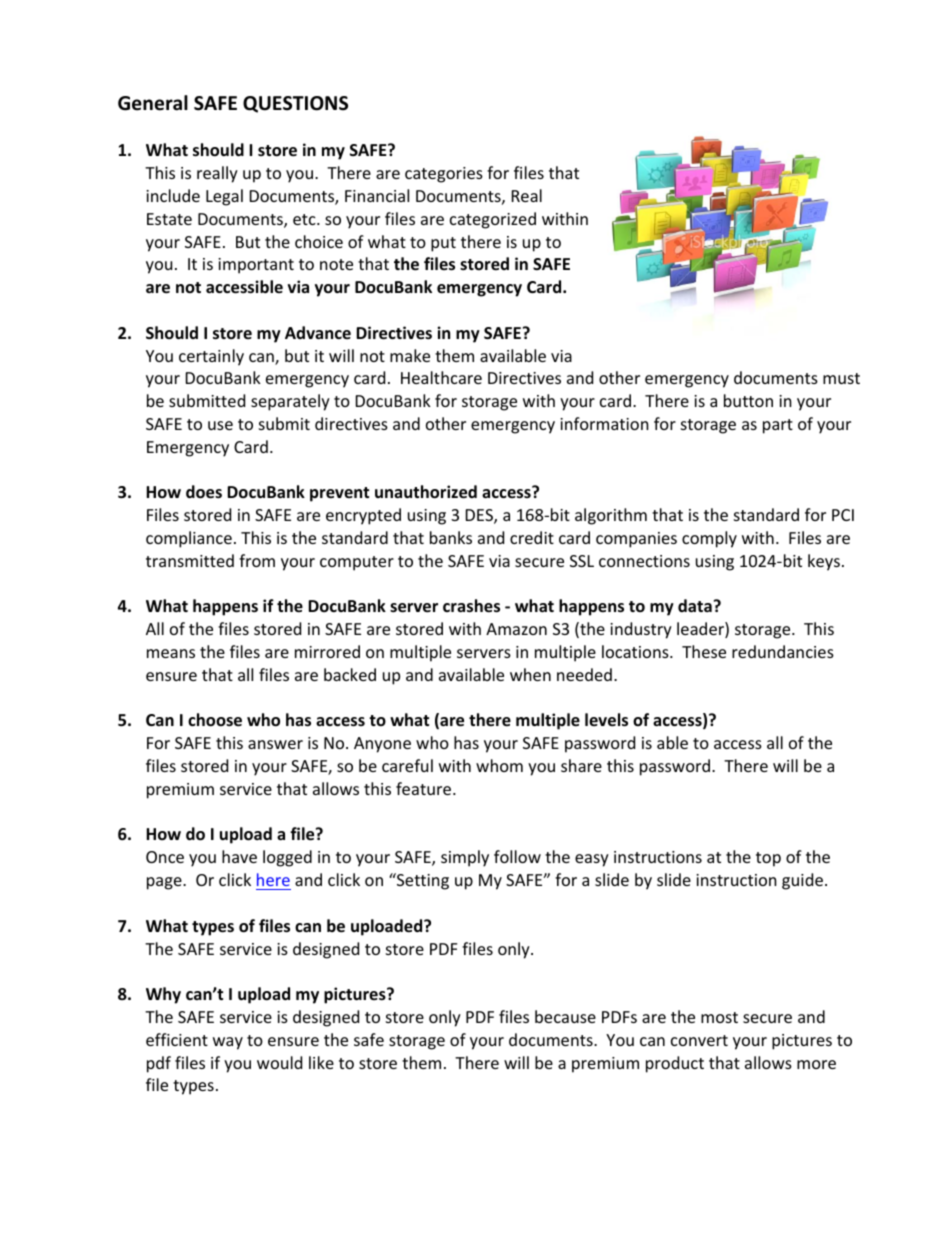 This document has height=1233, width=952. I want to click on keys, so click(824, 562).
